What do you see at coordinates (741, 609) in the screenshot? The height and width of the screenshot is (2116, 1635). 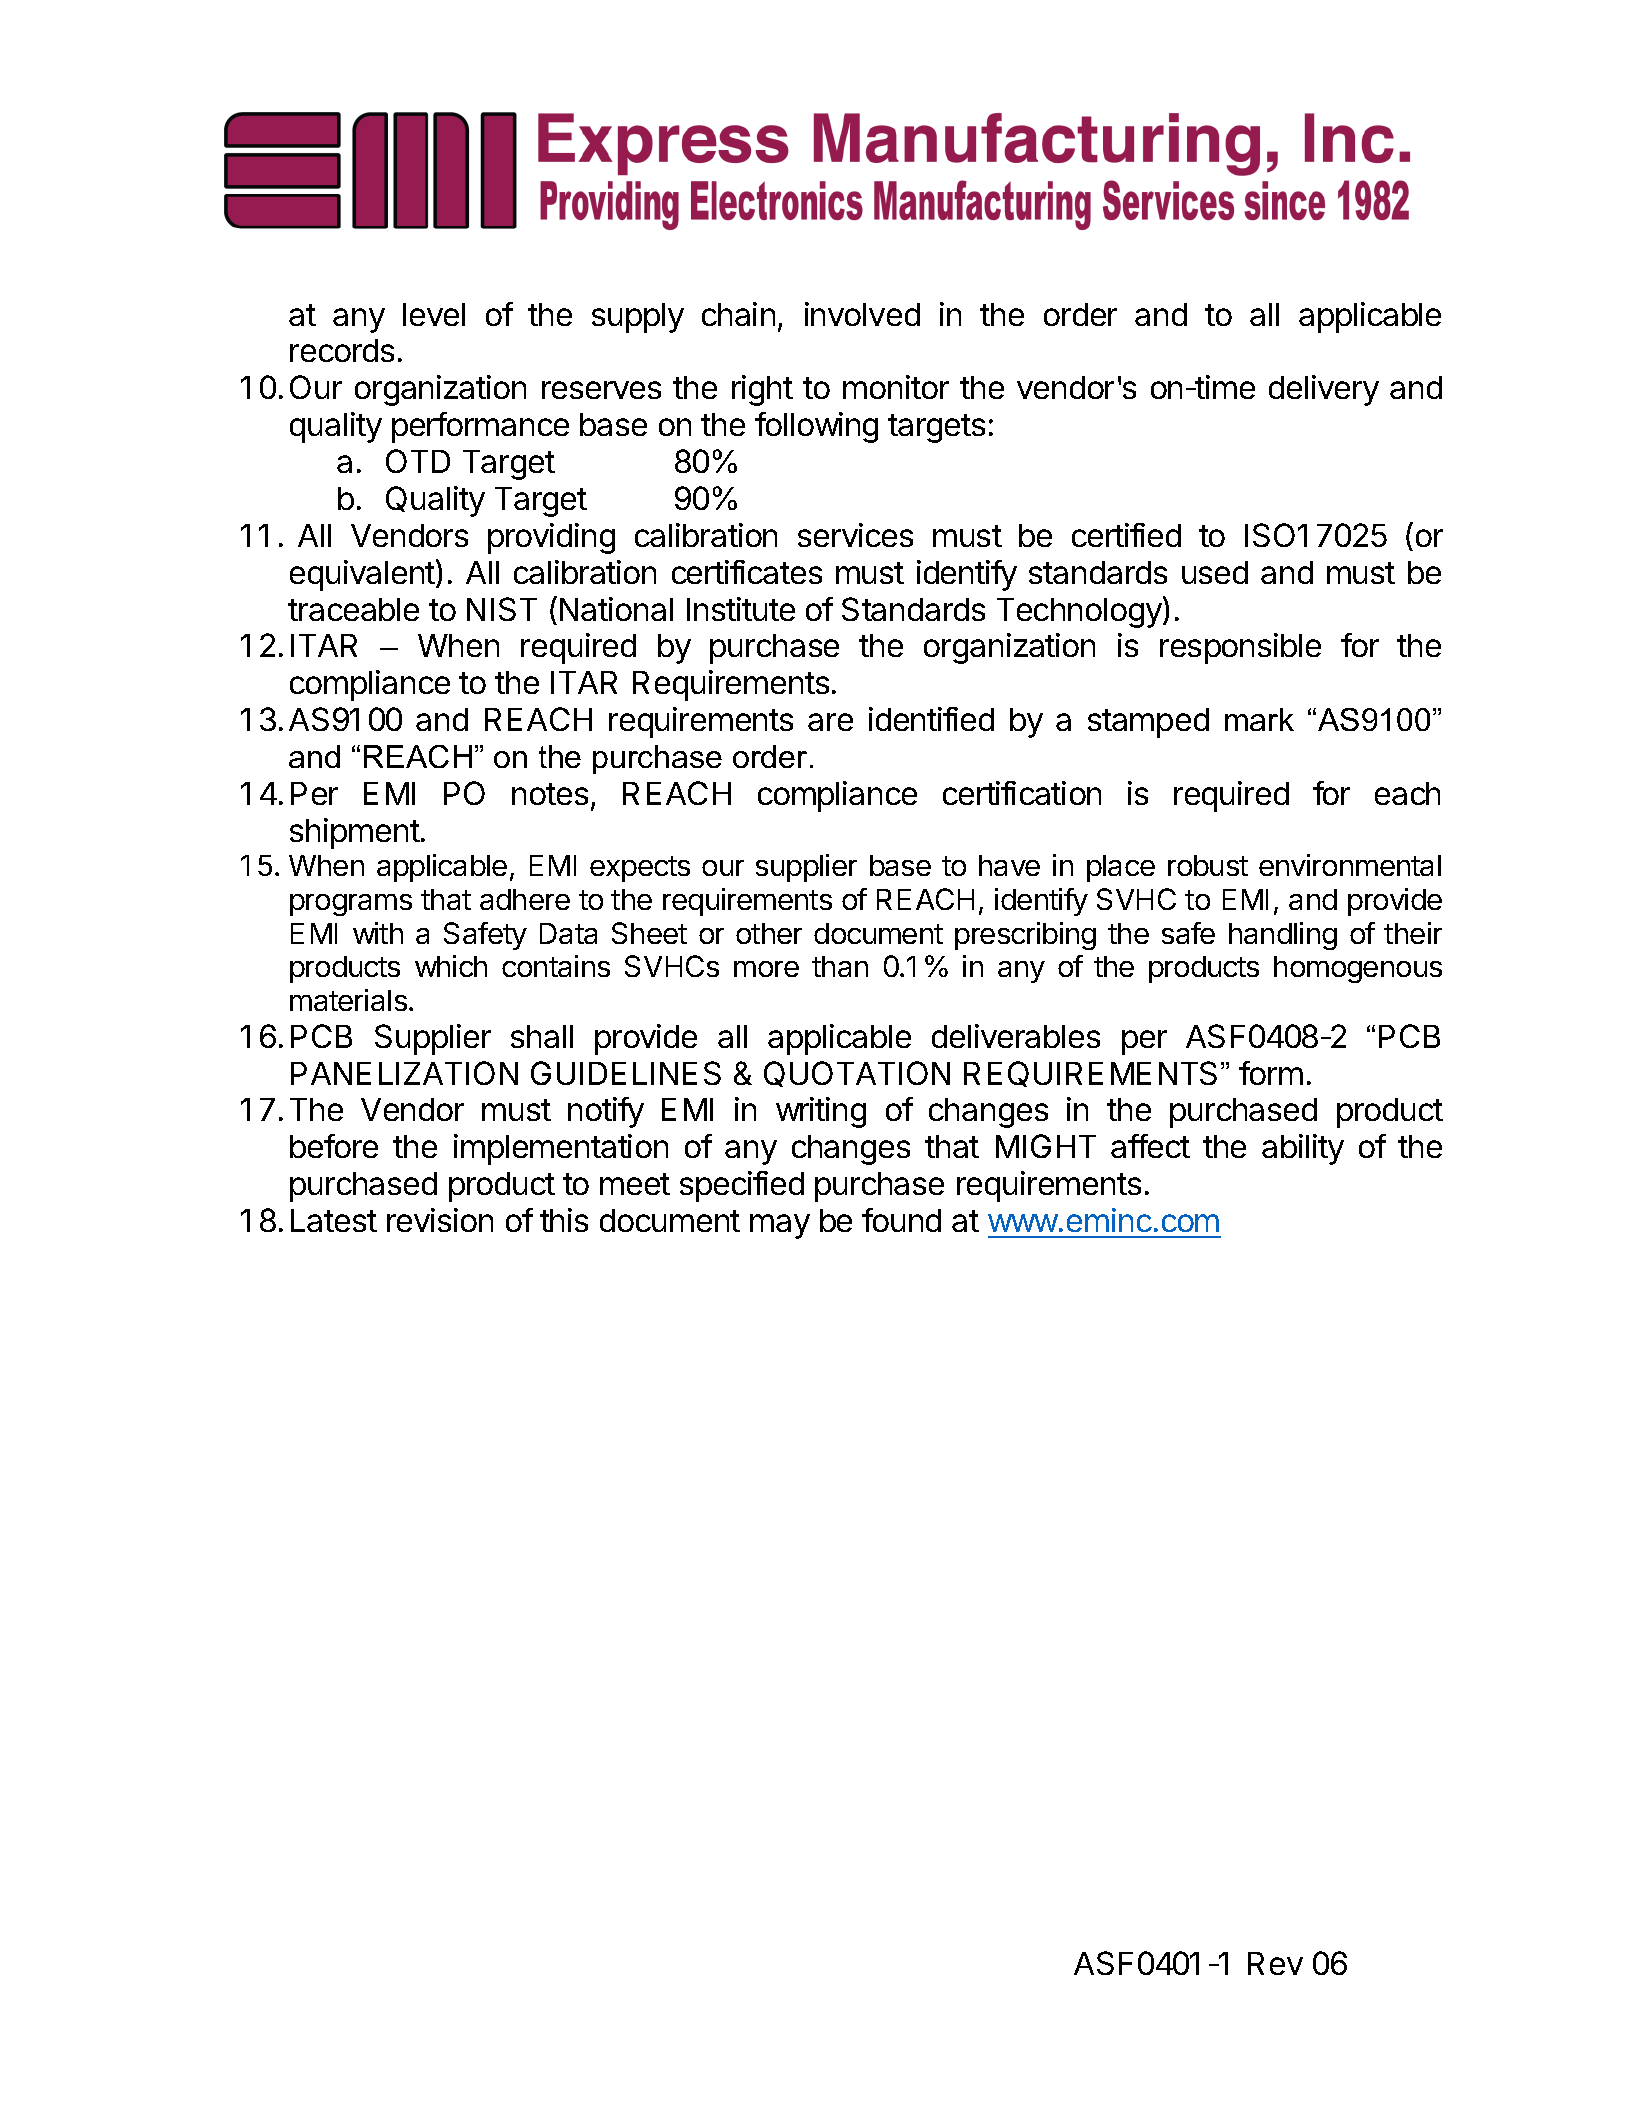 I see `Institute` at bounding box center [741, 609].
